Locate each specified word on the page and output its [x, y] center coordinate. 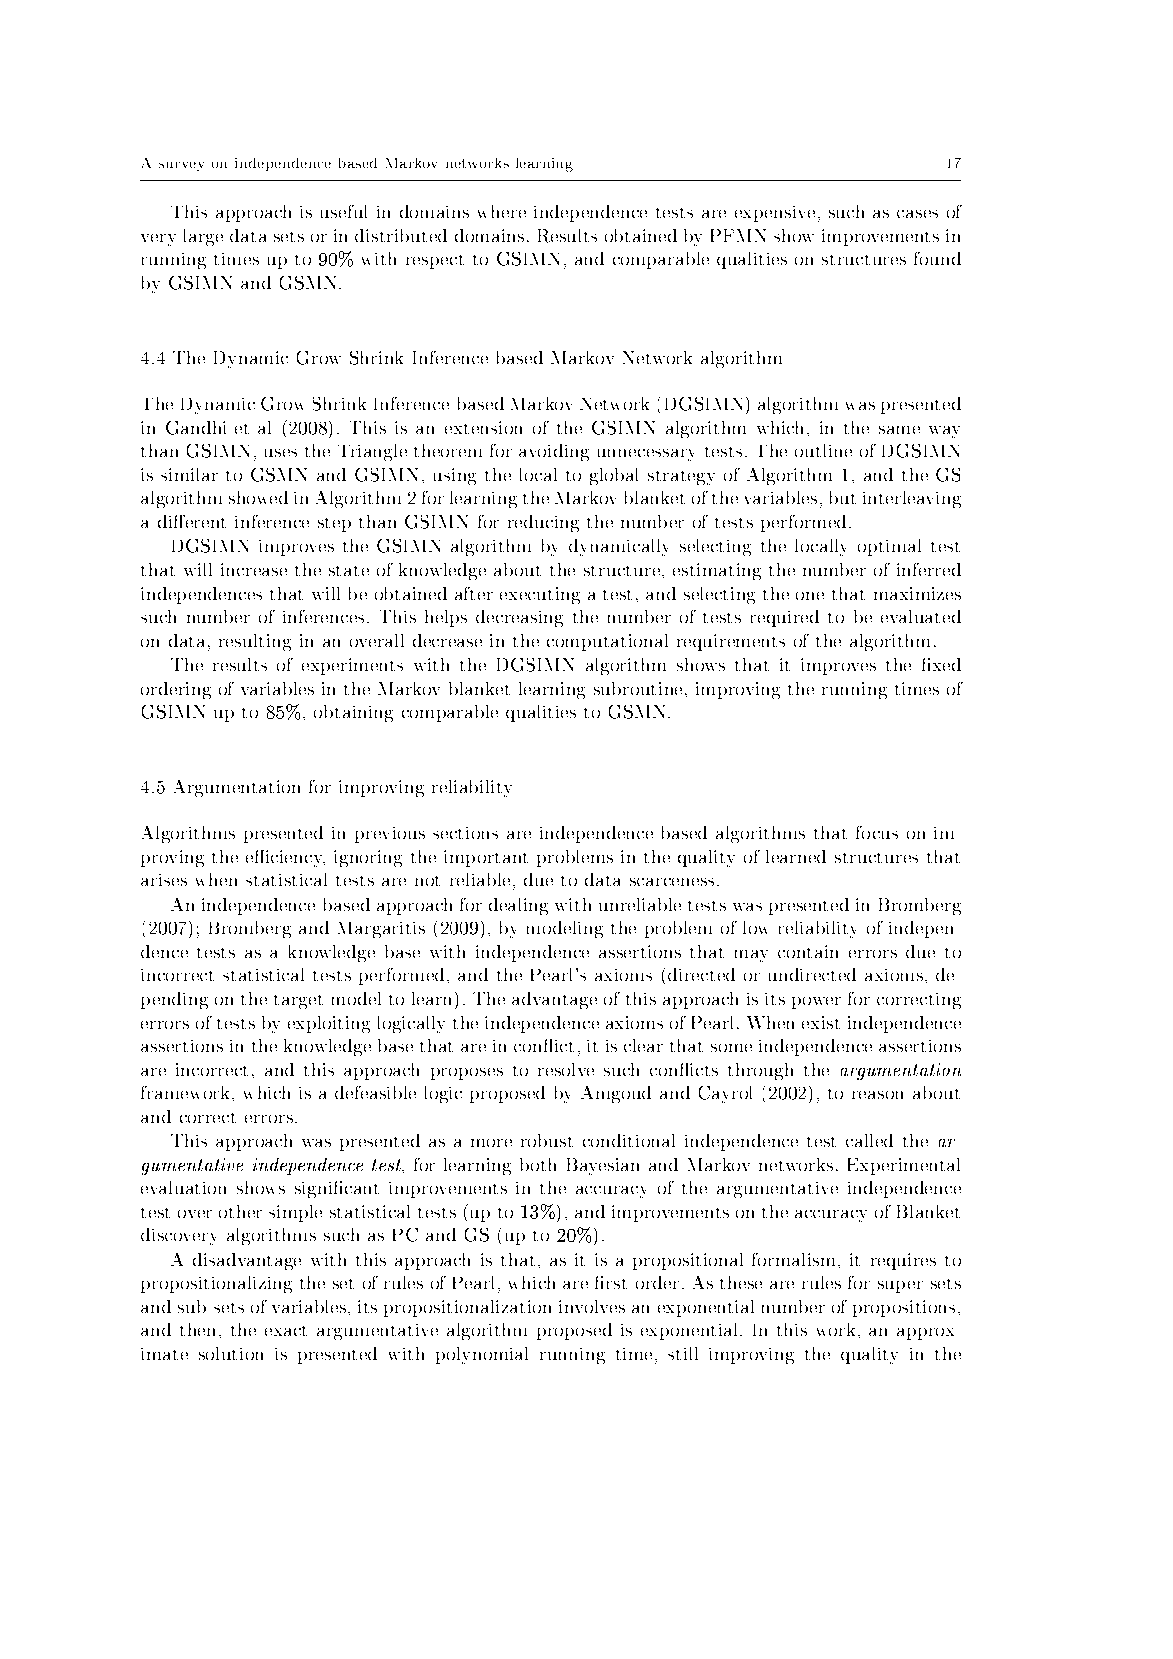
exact [286, 1331]
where [502, 211]
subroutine [638, 688]
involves [592, 1306]
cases [917, 214]
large [203, 237]
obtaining [353, 713]
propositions [904, 1308]
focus [877, 832]
